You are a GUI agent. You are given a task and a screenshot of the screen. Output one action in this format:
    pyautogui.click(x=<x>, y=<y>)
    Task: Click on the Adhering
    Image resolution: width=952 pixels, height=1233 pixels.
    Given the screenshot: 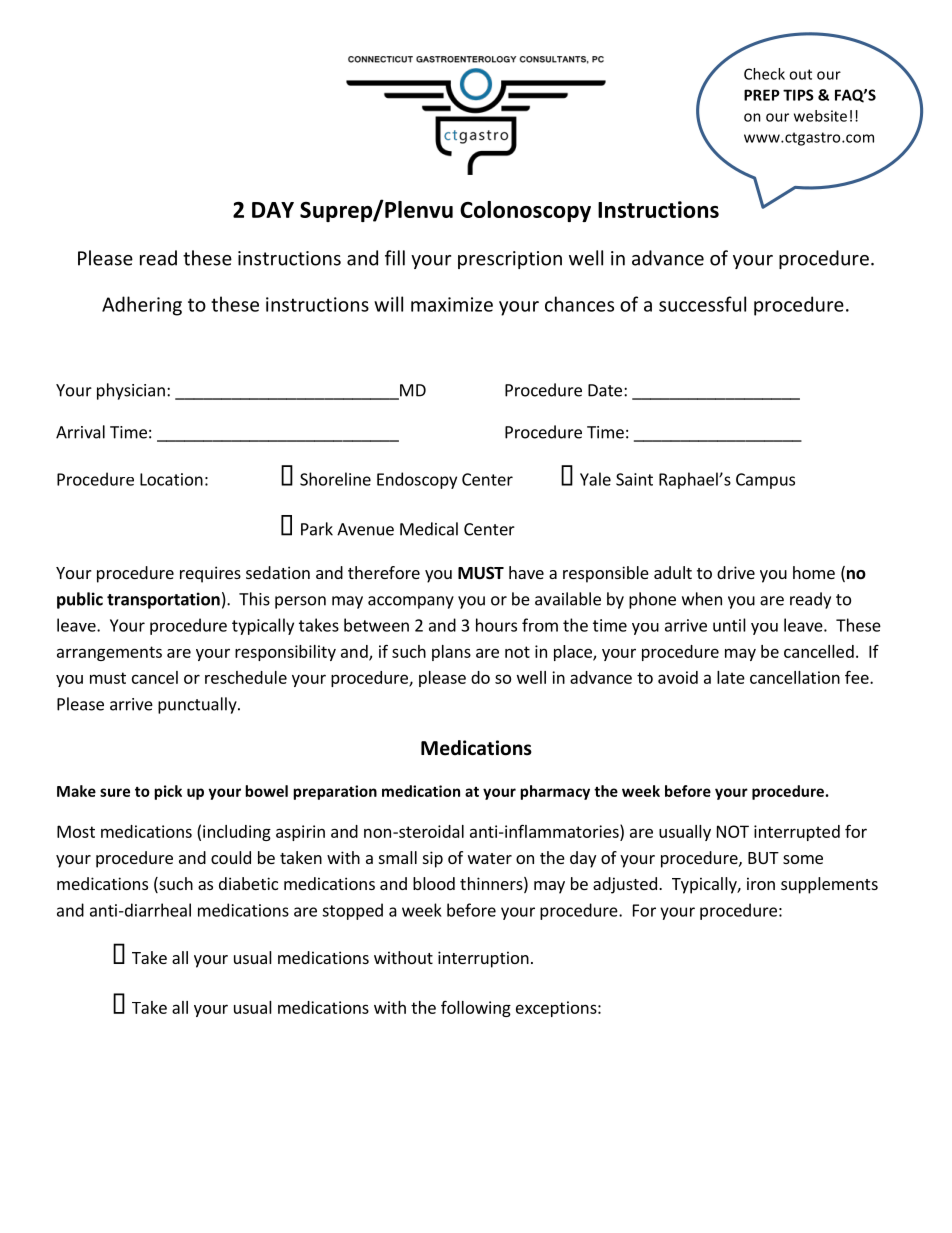 What is the action you would take?
    pyautogui.click(x=142, y=306)
